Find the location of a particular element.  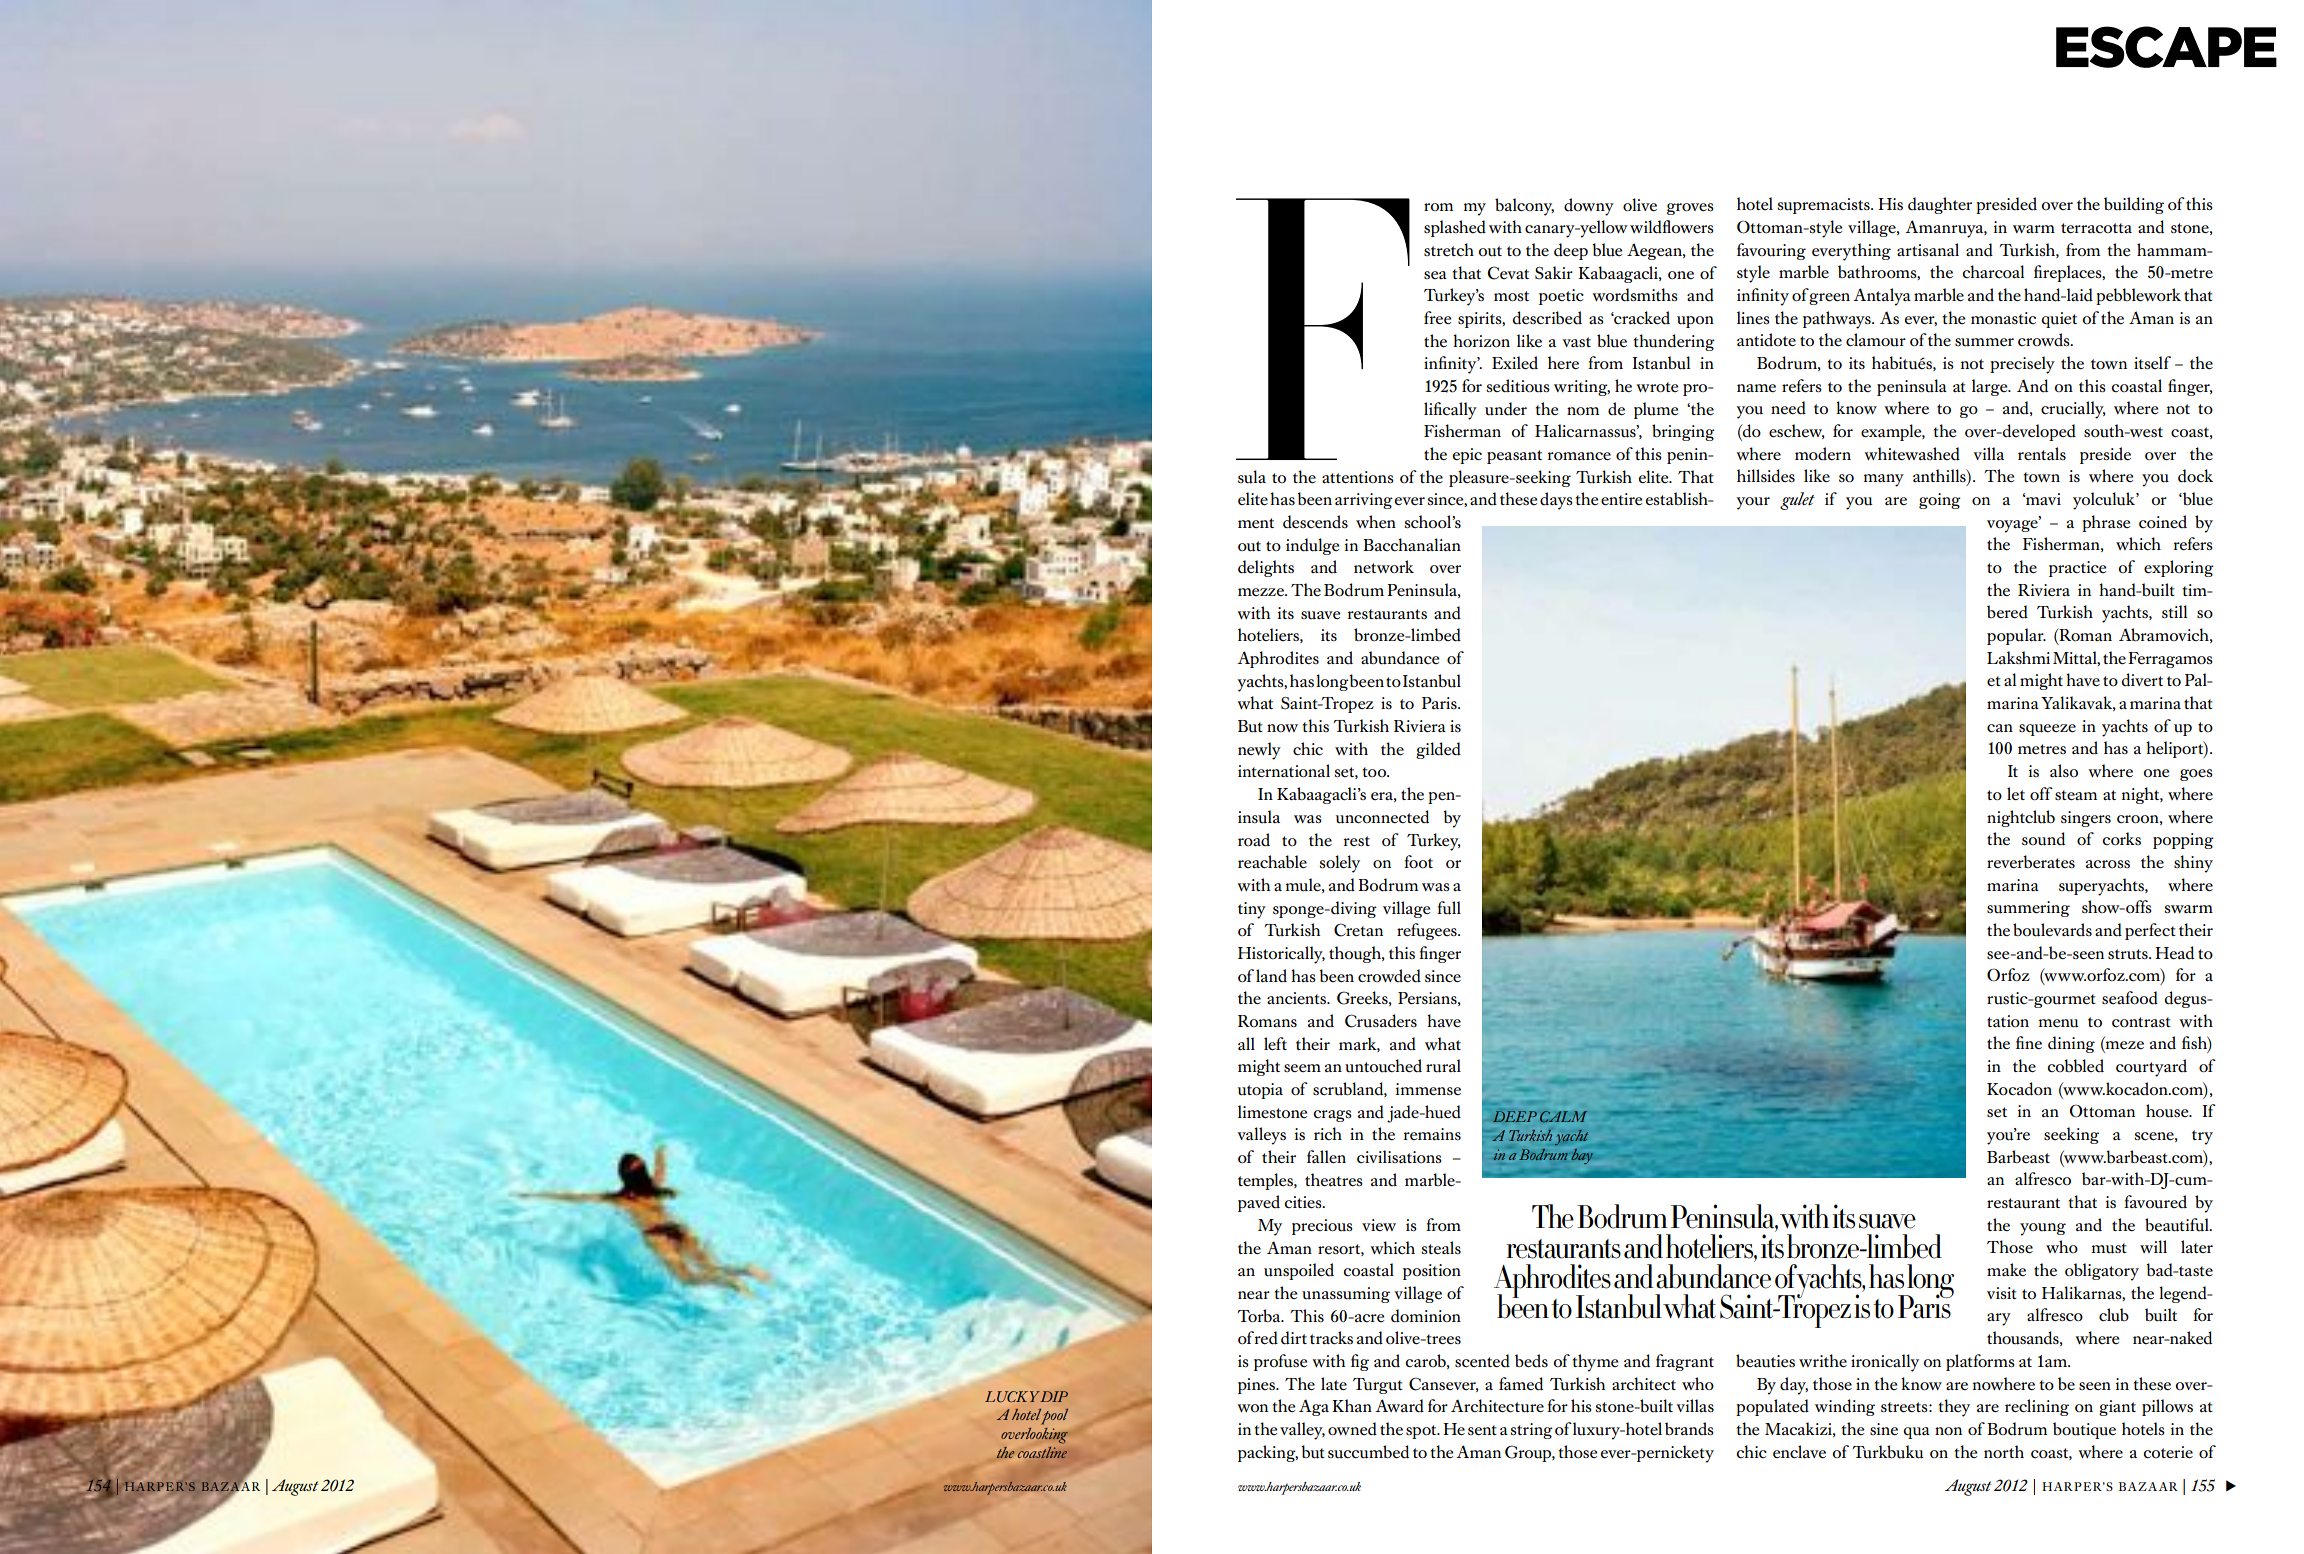

downy is located at coordinates (1589, 207).
